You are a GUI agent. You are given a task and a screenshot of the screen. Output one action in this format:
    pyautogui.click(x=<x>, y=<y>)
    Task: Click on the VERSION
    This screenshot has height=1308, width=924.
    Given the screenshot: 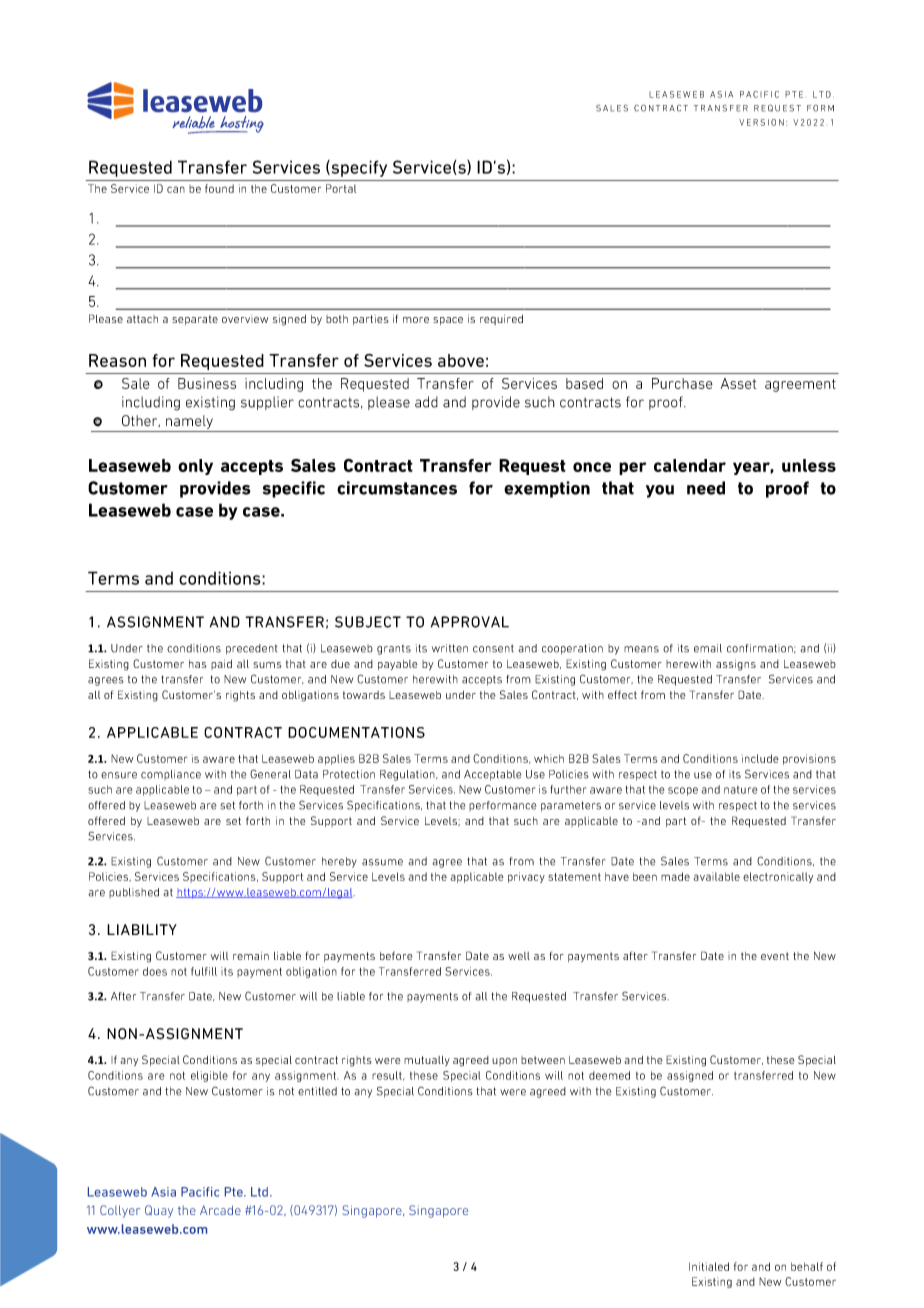 What is the action you would take?
    pyautogui.click(x=761, y=122)
